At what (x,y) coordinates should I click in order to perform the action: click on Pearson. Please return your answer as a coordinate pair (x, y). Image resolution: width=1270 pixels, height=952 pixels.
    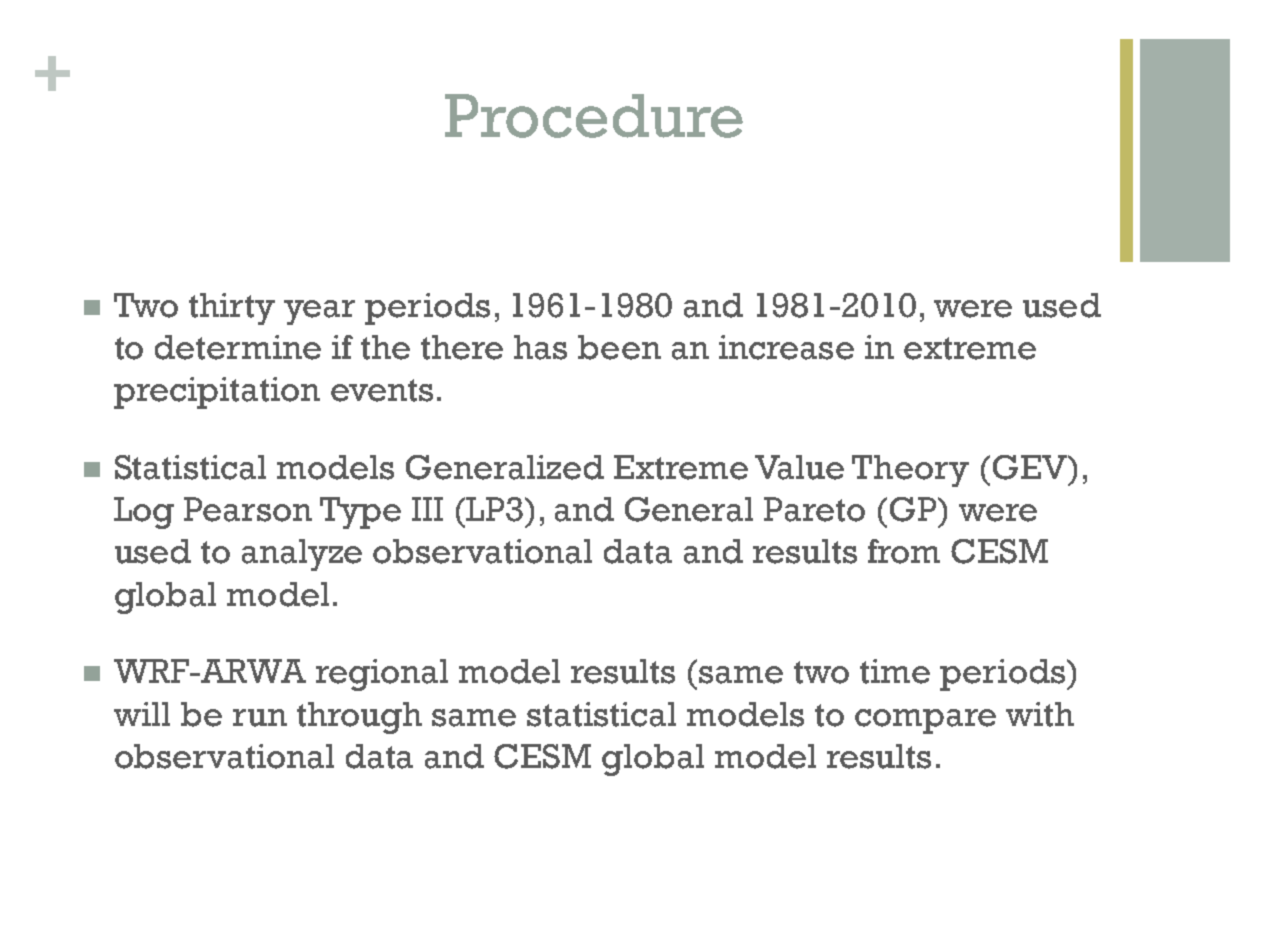
    Looking at the image, I should click on (248, 509).
